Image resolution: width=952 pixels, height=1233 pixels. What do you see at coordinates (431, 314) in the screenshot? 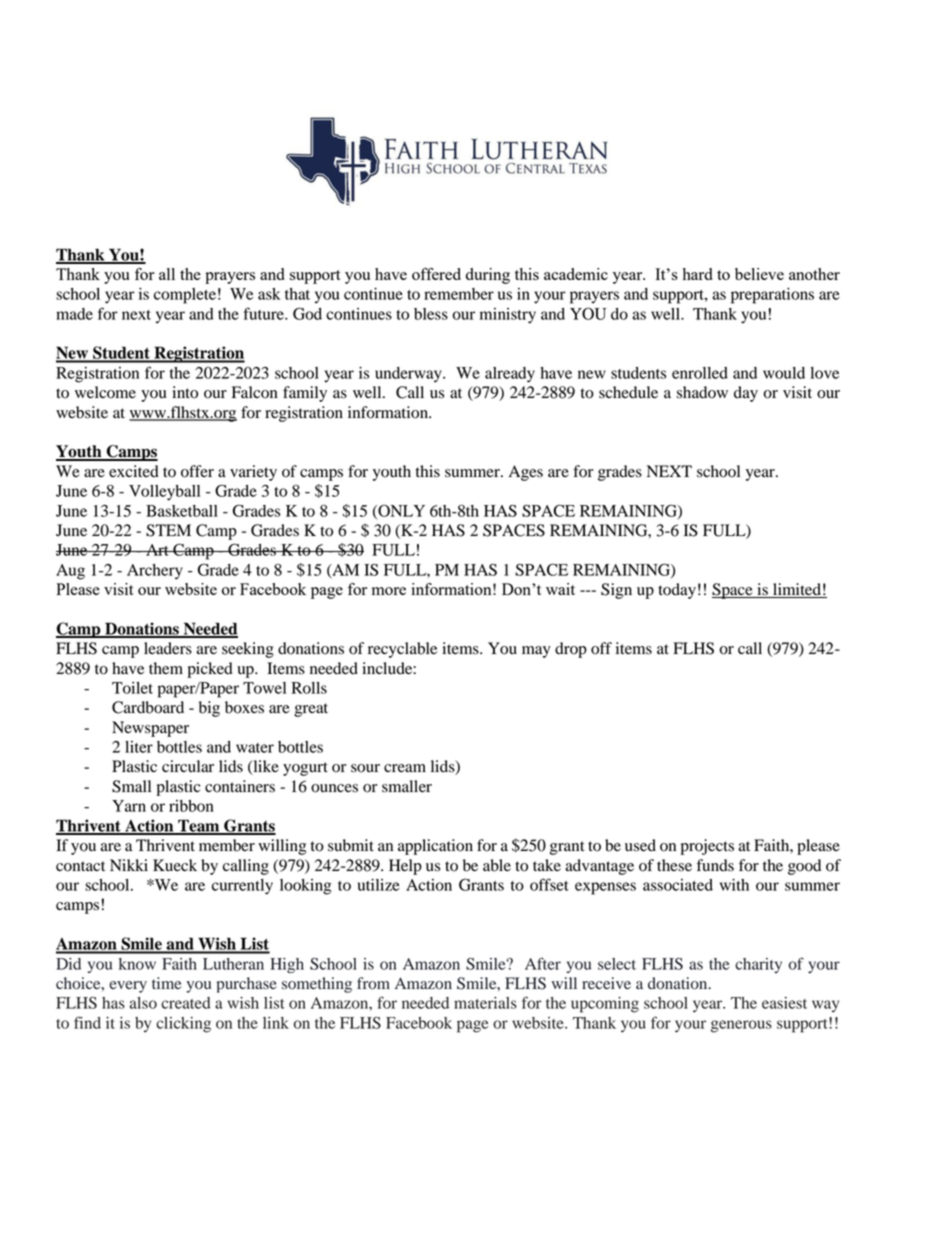
I see `bless` at bounding box center [431, 314].
